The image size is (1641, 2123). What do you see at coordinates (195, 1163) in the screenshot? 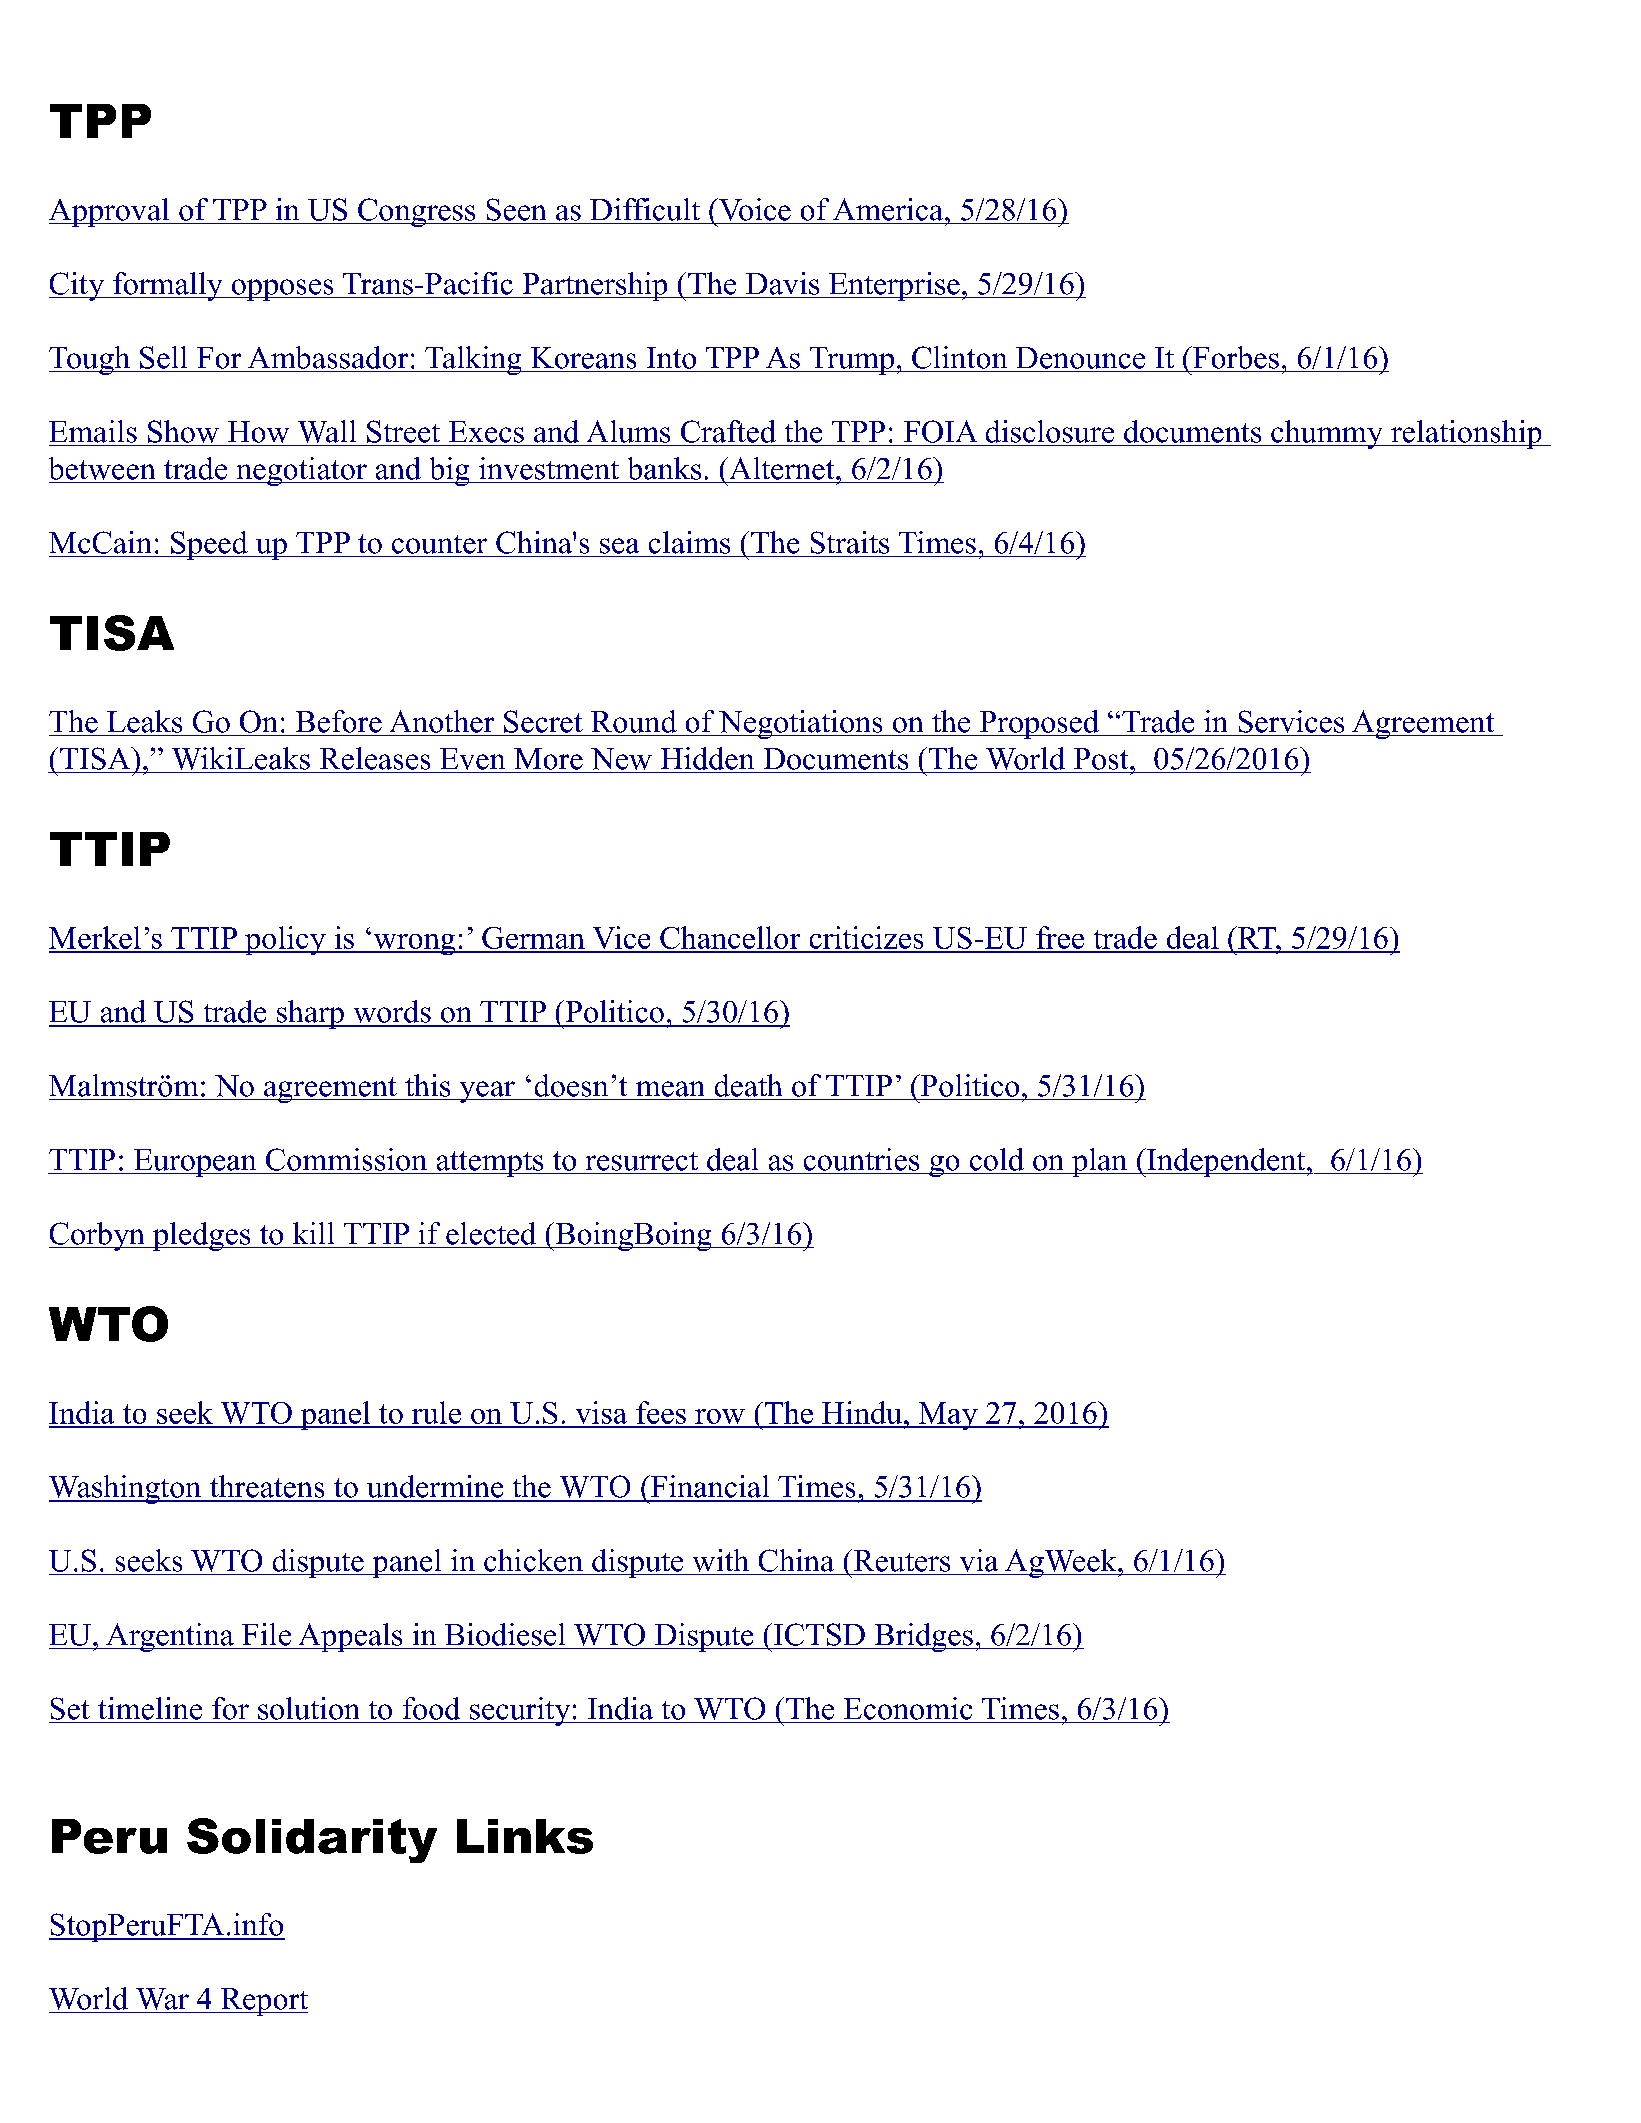
I see `European` at bounding box center [195, 1163].
